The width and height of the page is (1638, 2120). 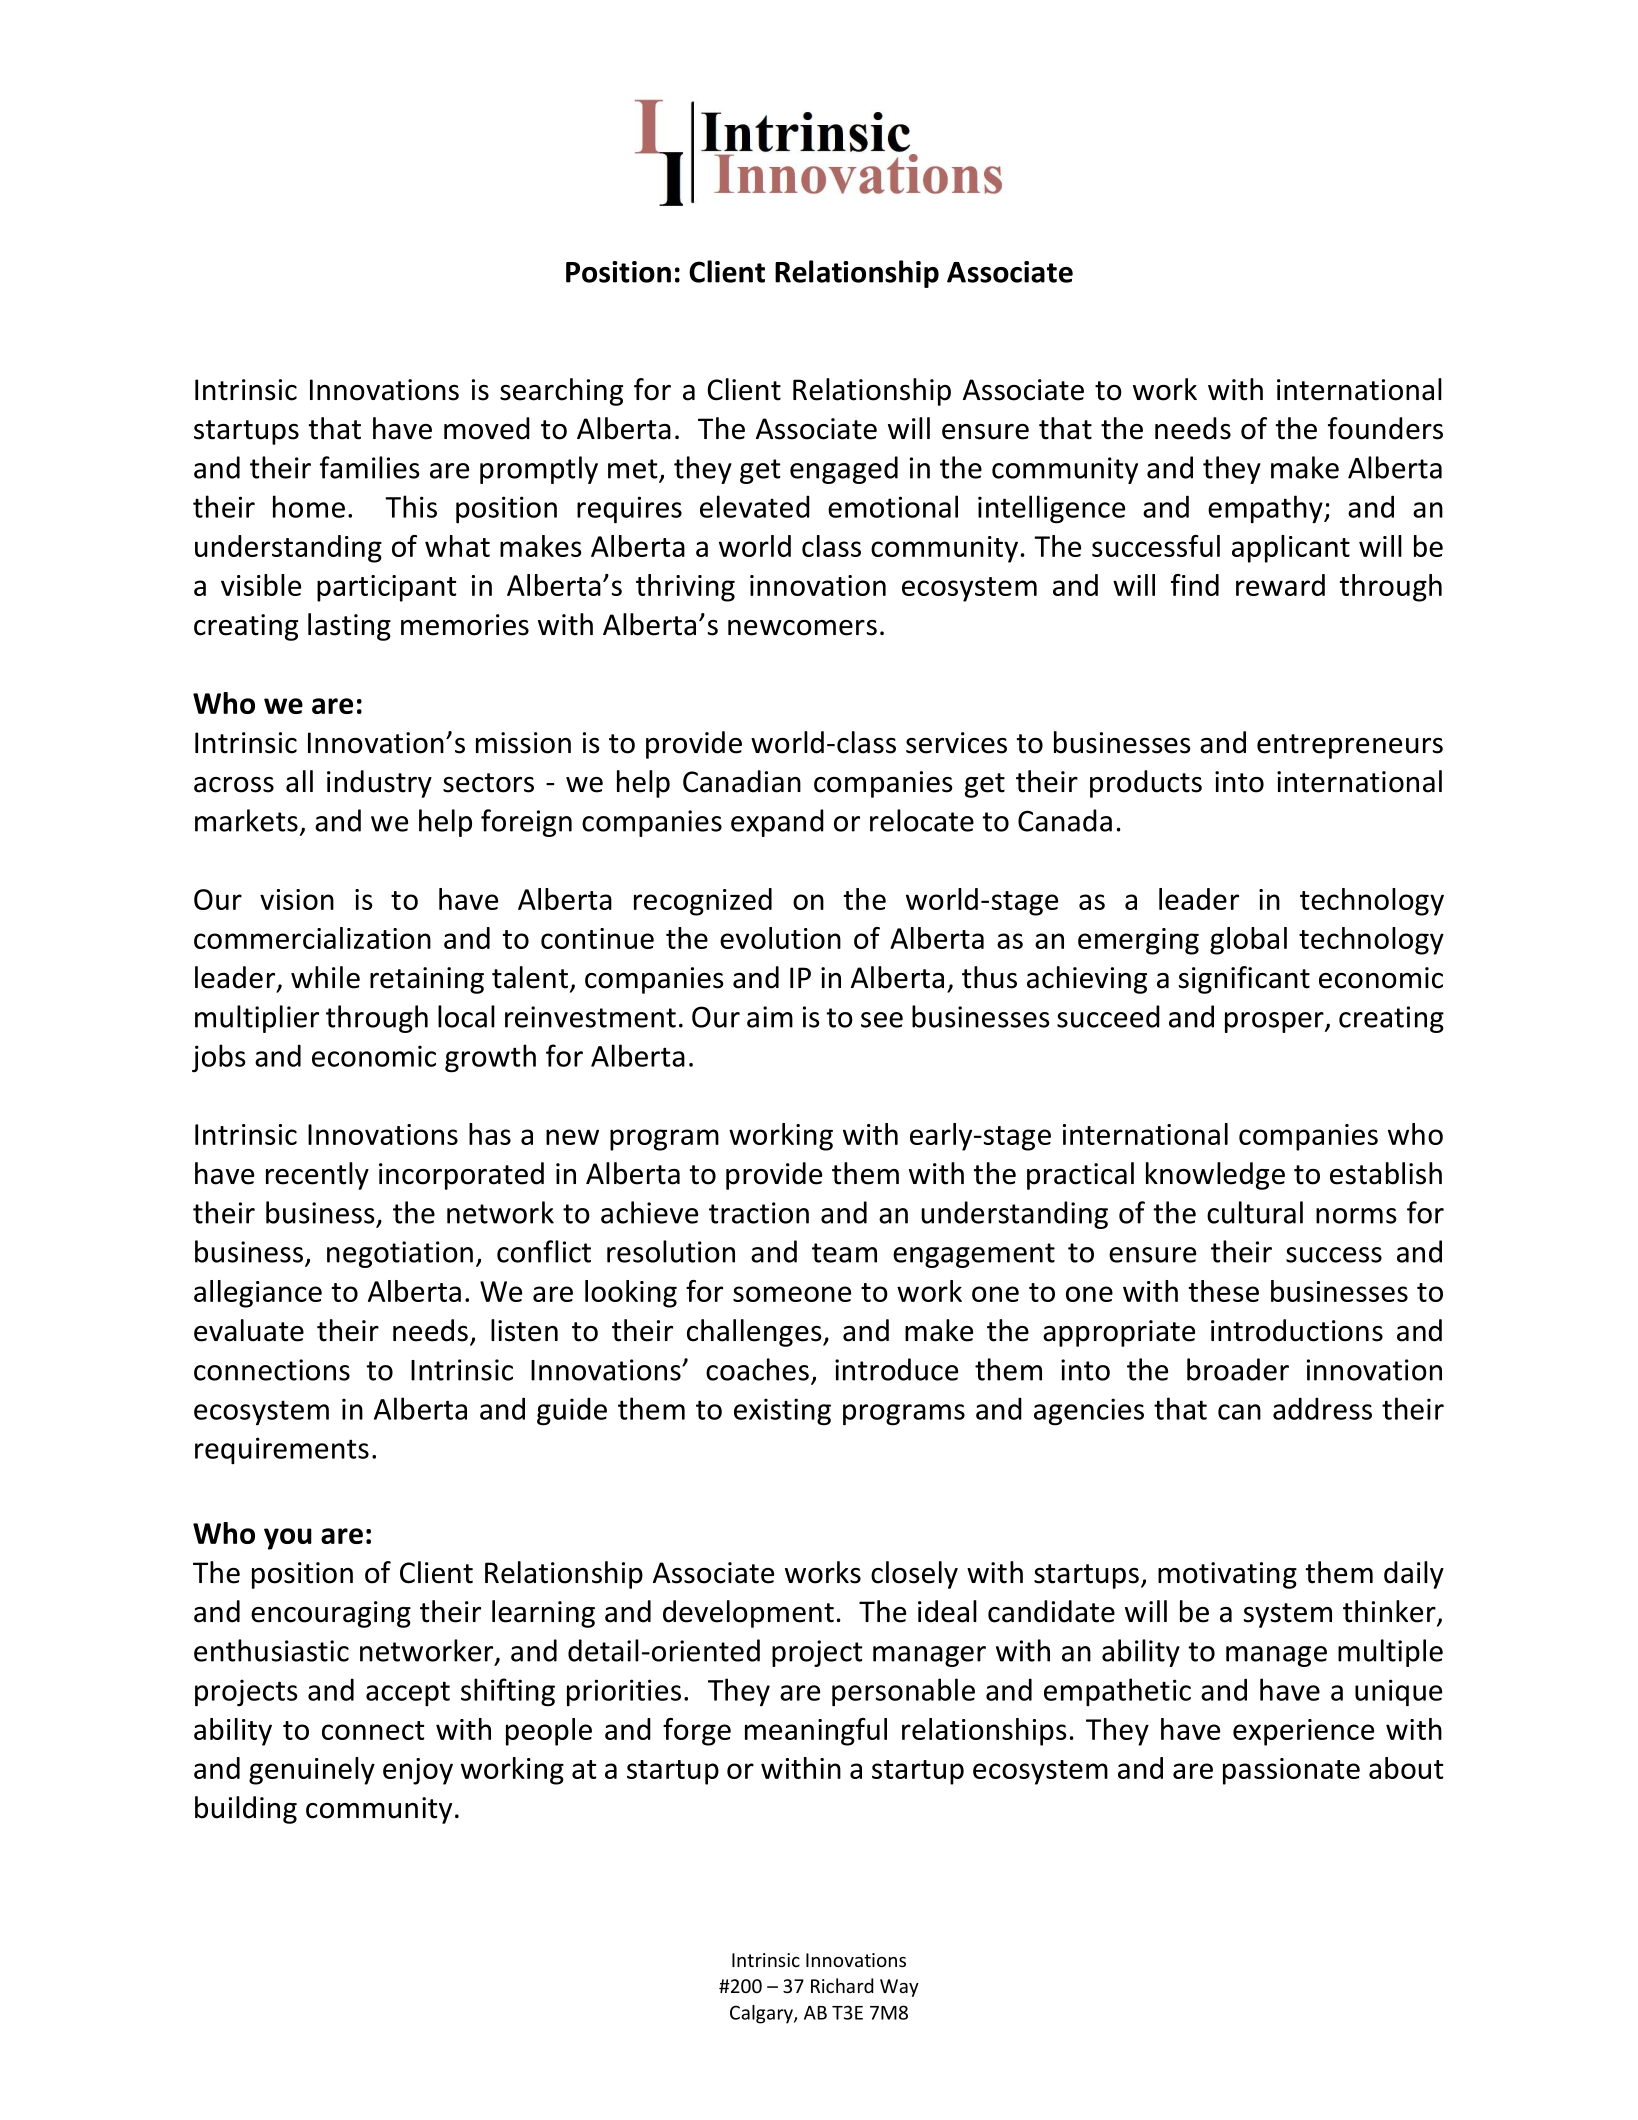 I want to click on families, so click(x=369, y=467).
